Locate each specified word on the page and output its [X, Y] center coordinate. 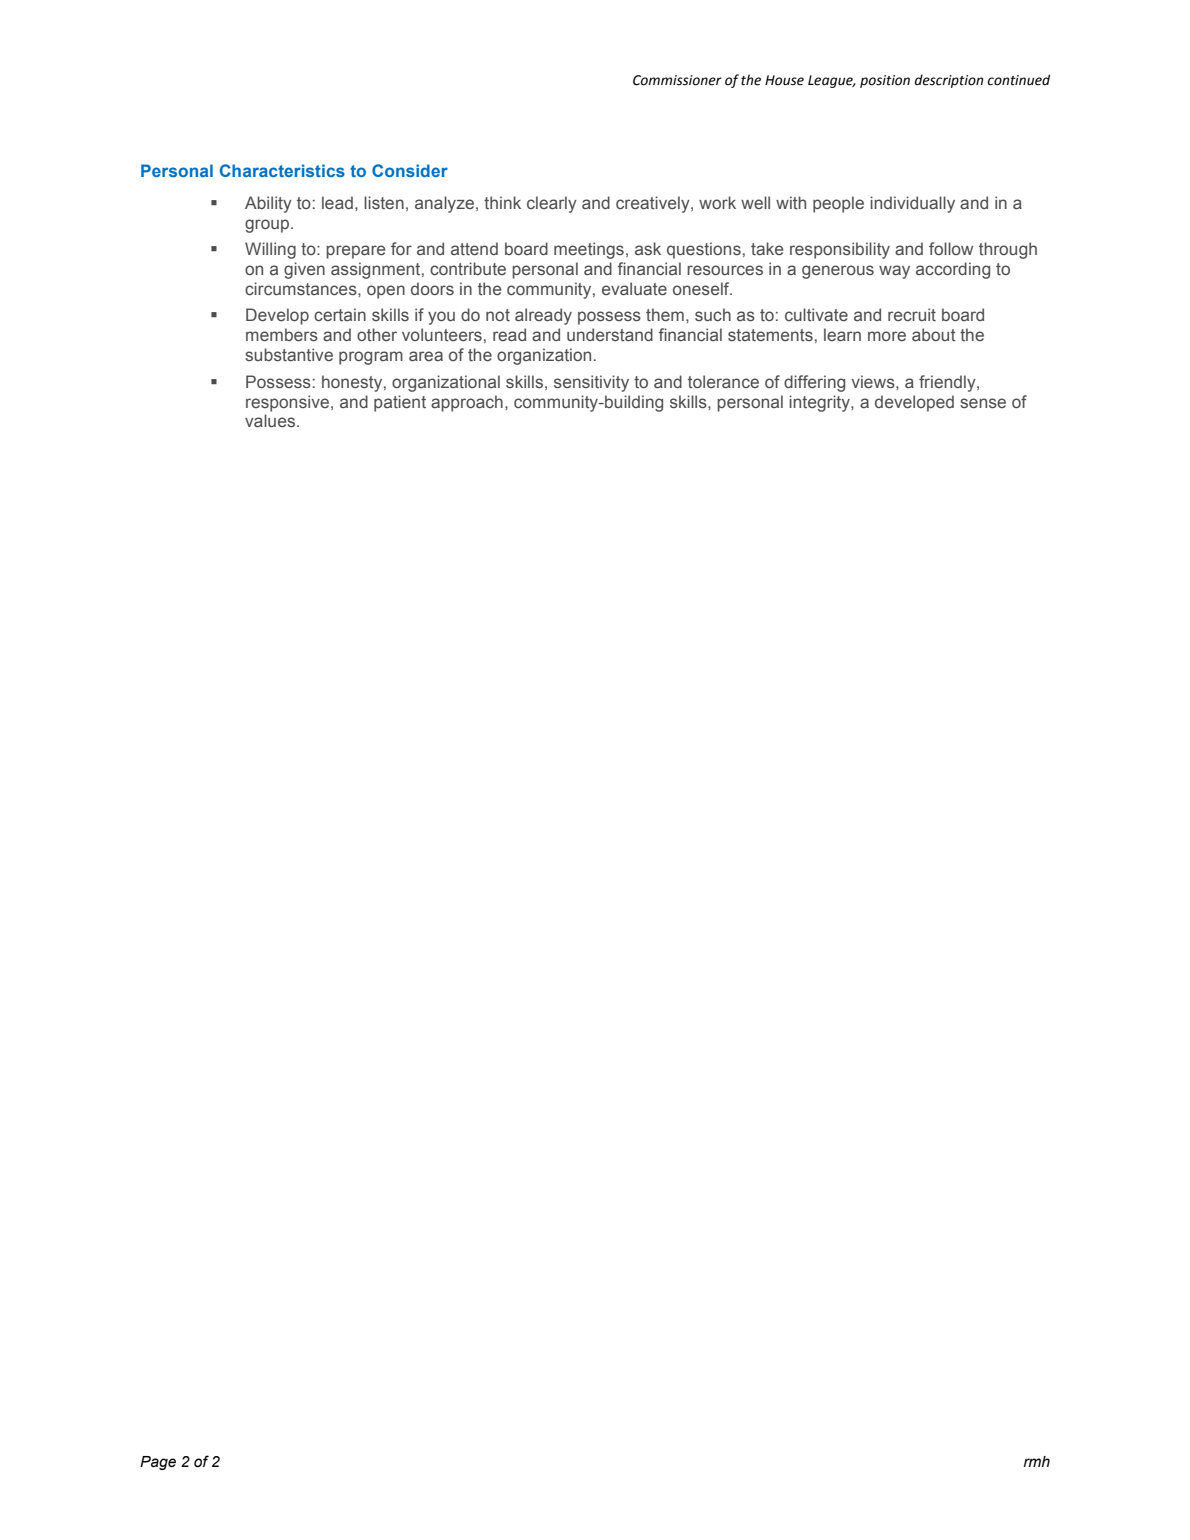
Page [158, 1463]
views [874, 381]
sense [983, 403]
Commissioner [677, 80]
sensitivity [591, 383]
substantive [289, 355]
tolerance [723, 381]
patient [400, 403]
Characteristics [282, 170]
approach [467, 403]
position [885, 81]
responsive [287, 403]
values [270, 420]
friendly [948, 383]
